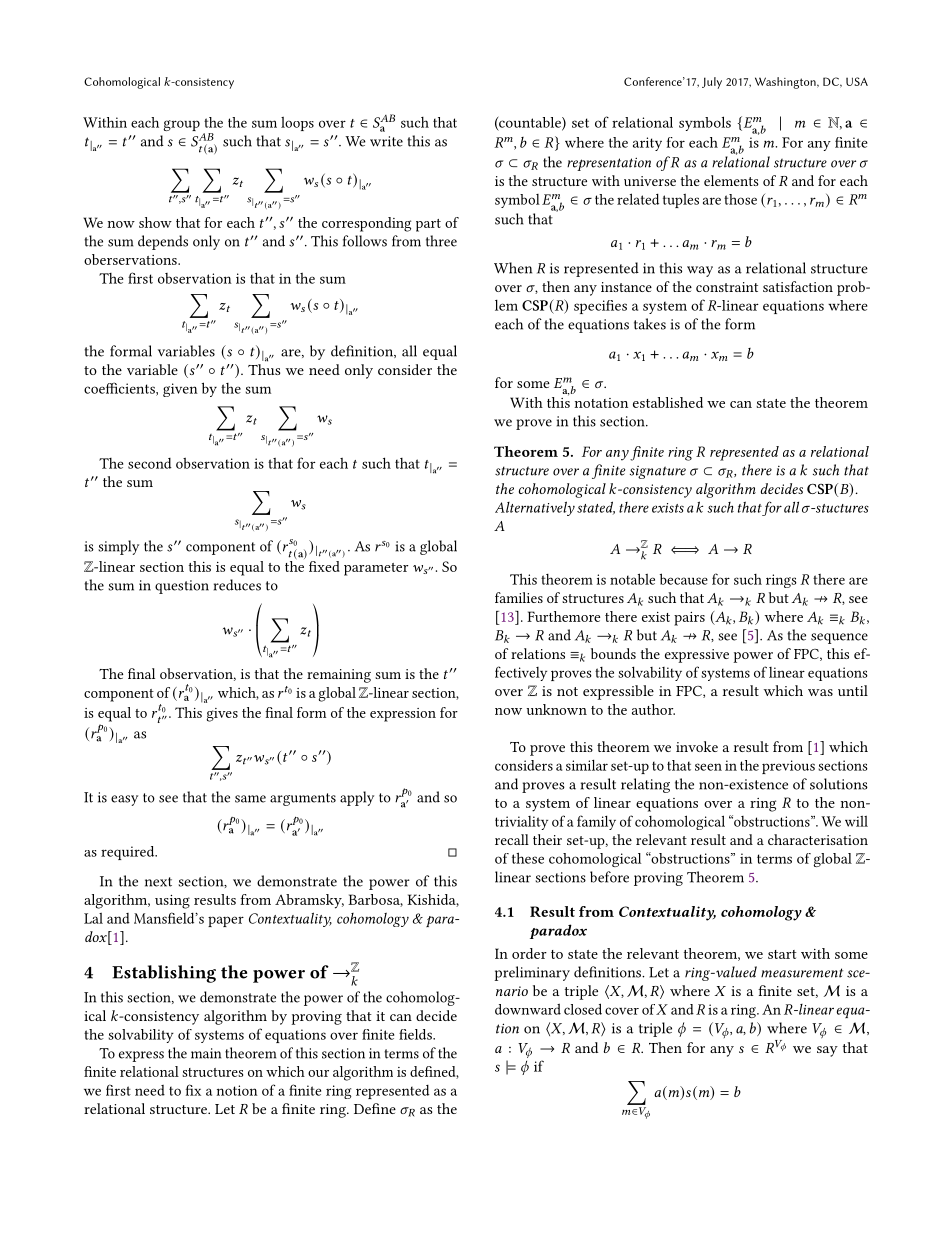 Image resolution: width=952 pixels, height=1233 pixels. I want to click on fields, so click(416, 1034).
